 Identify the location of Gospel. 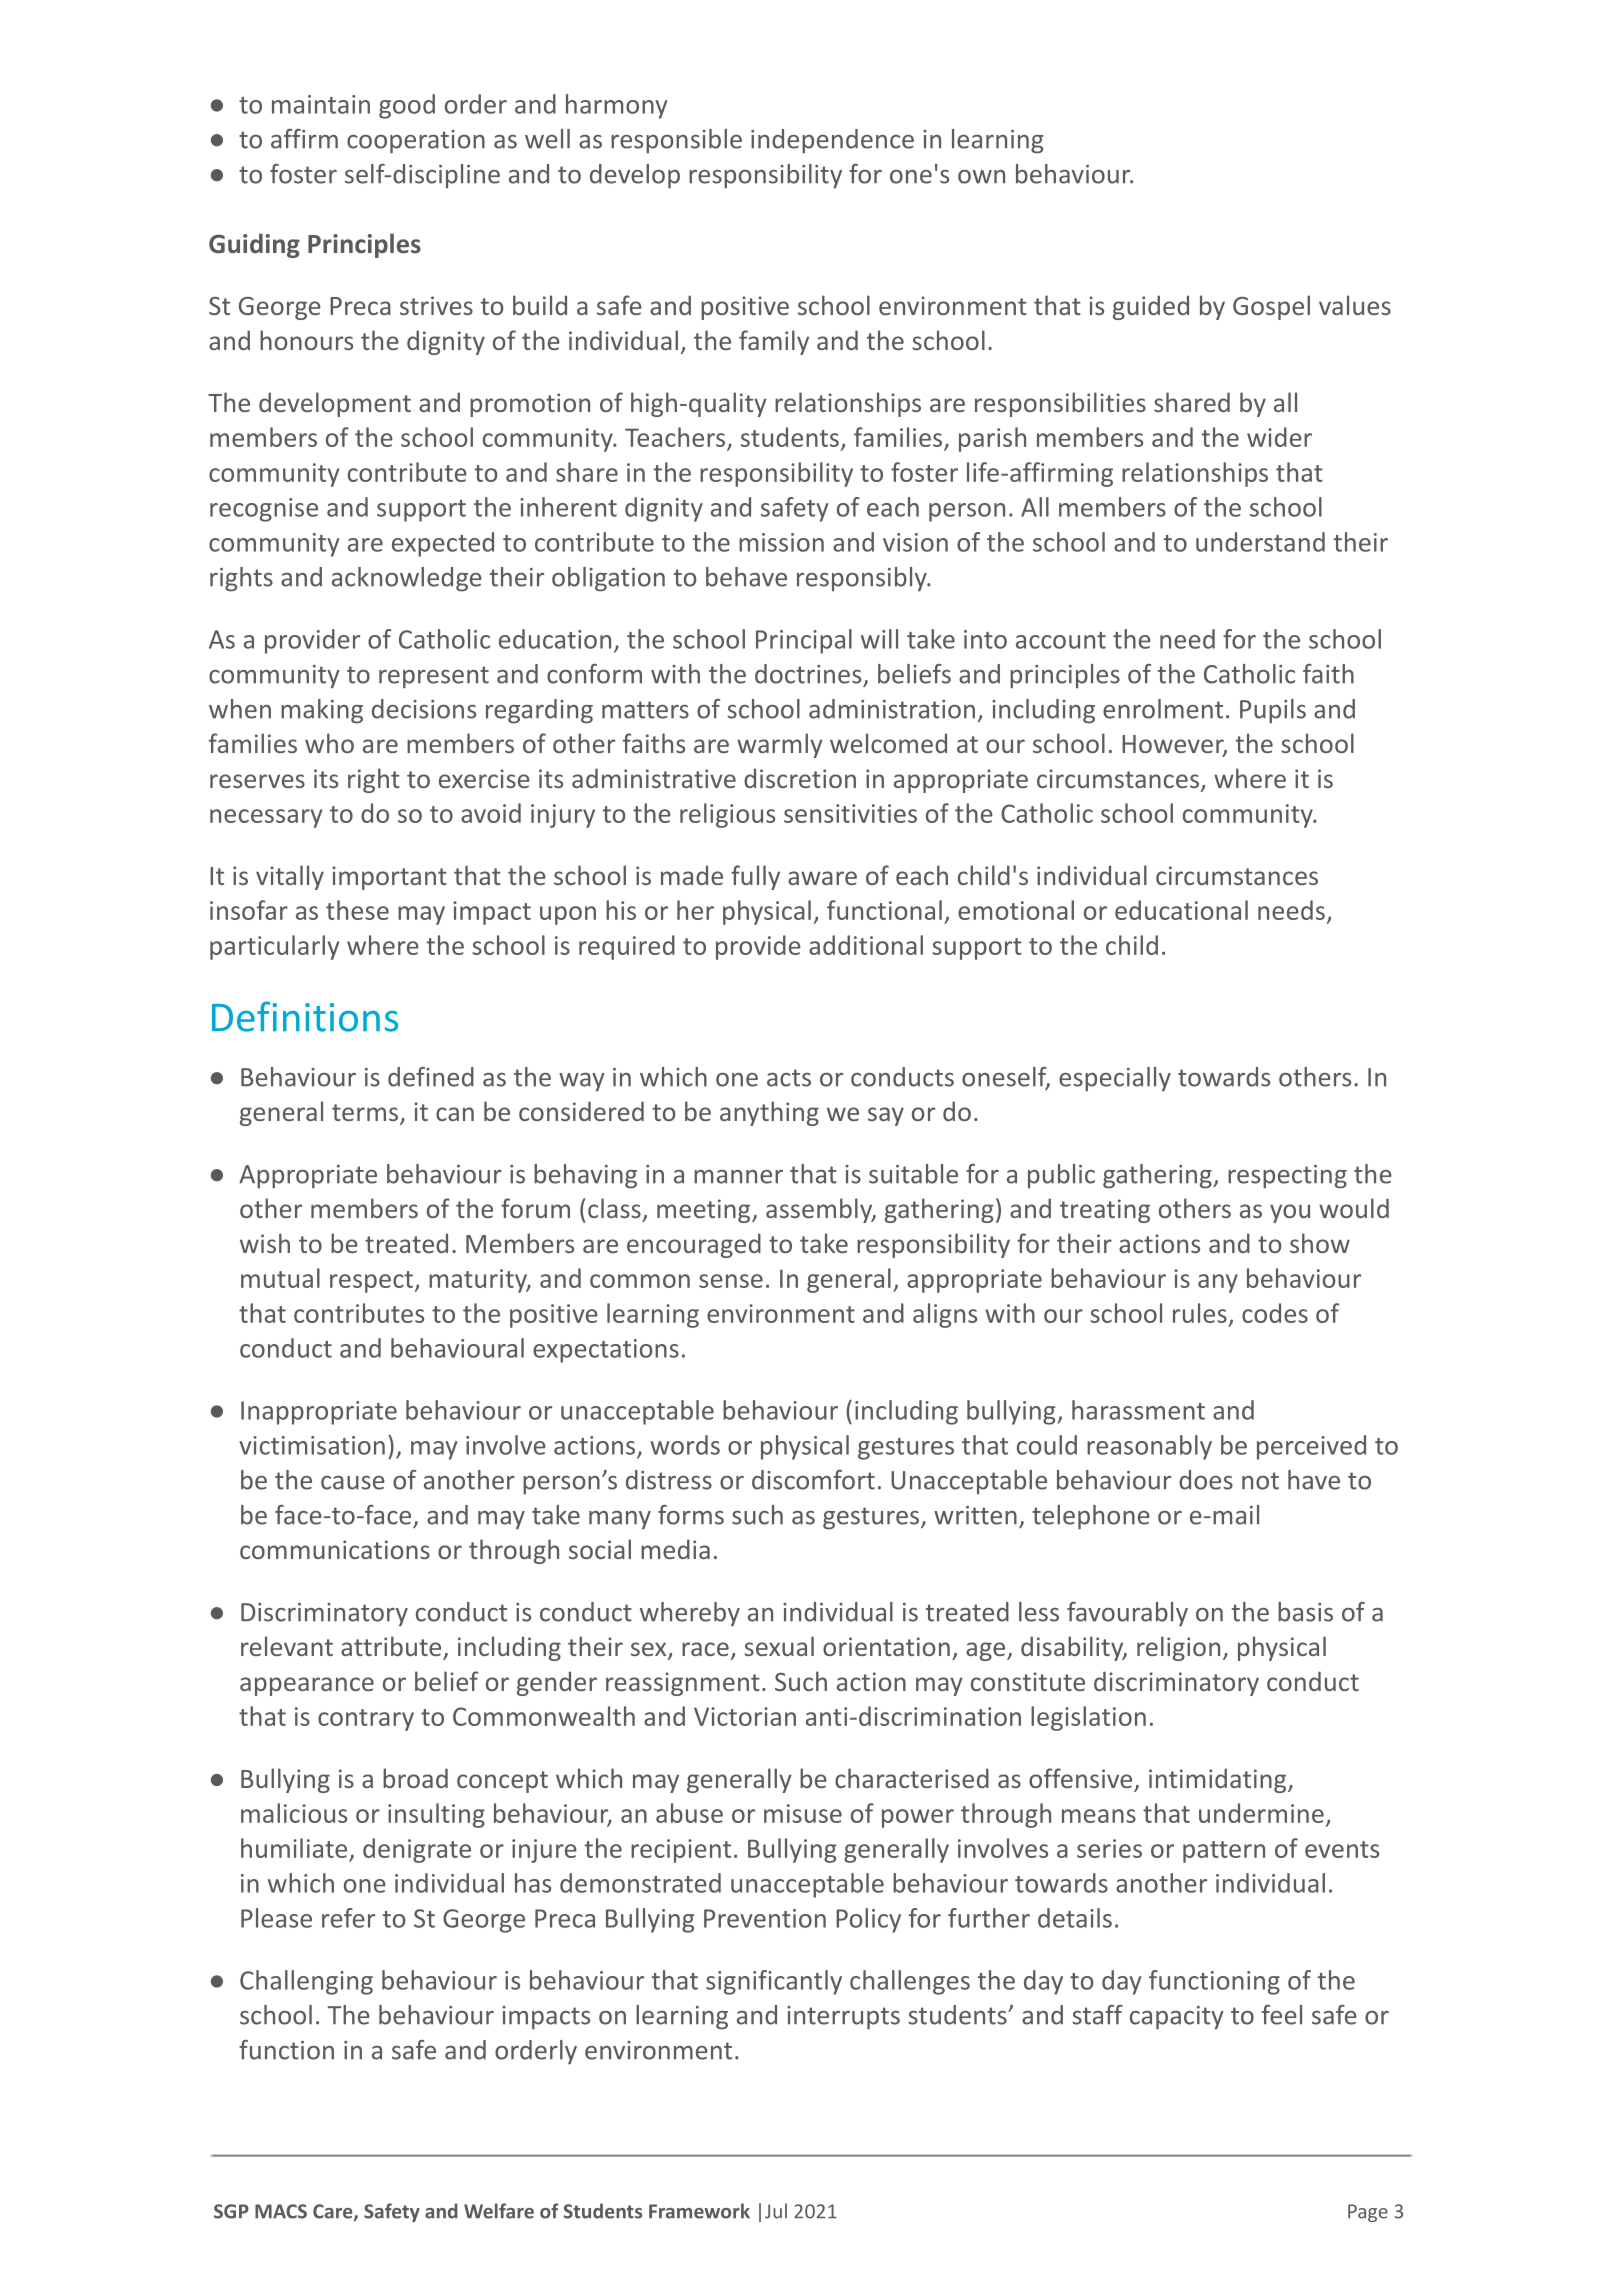
(1271, 307).
